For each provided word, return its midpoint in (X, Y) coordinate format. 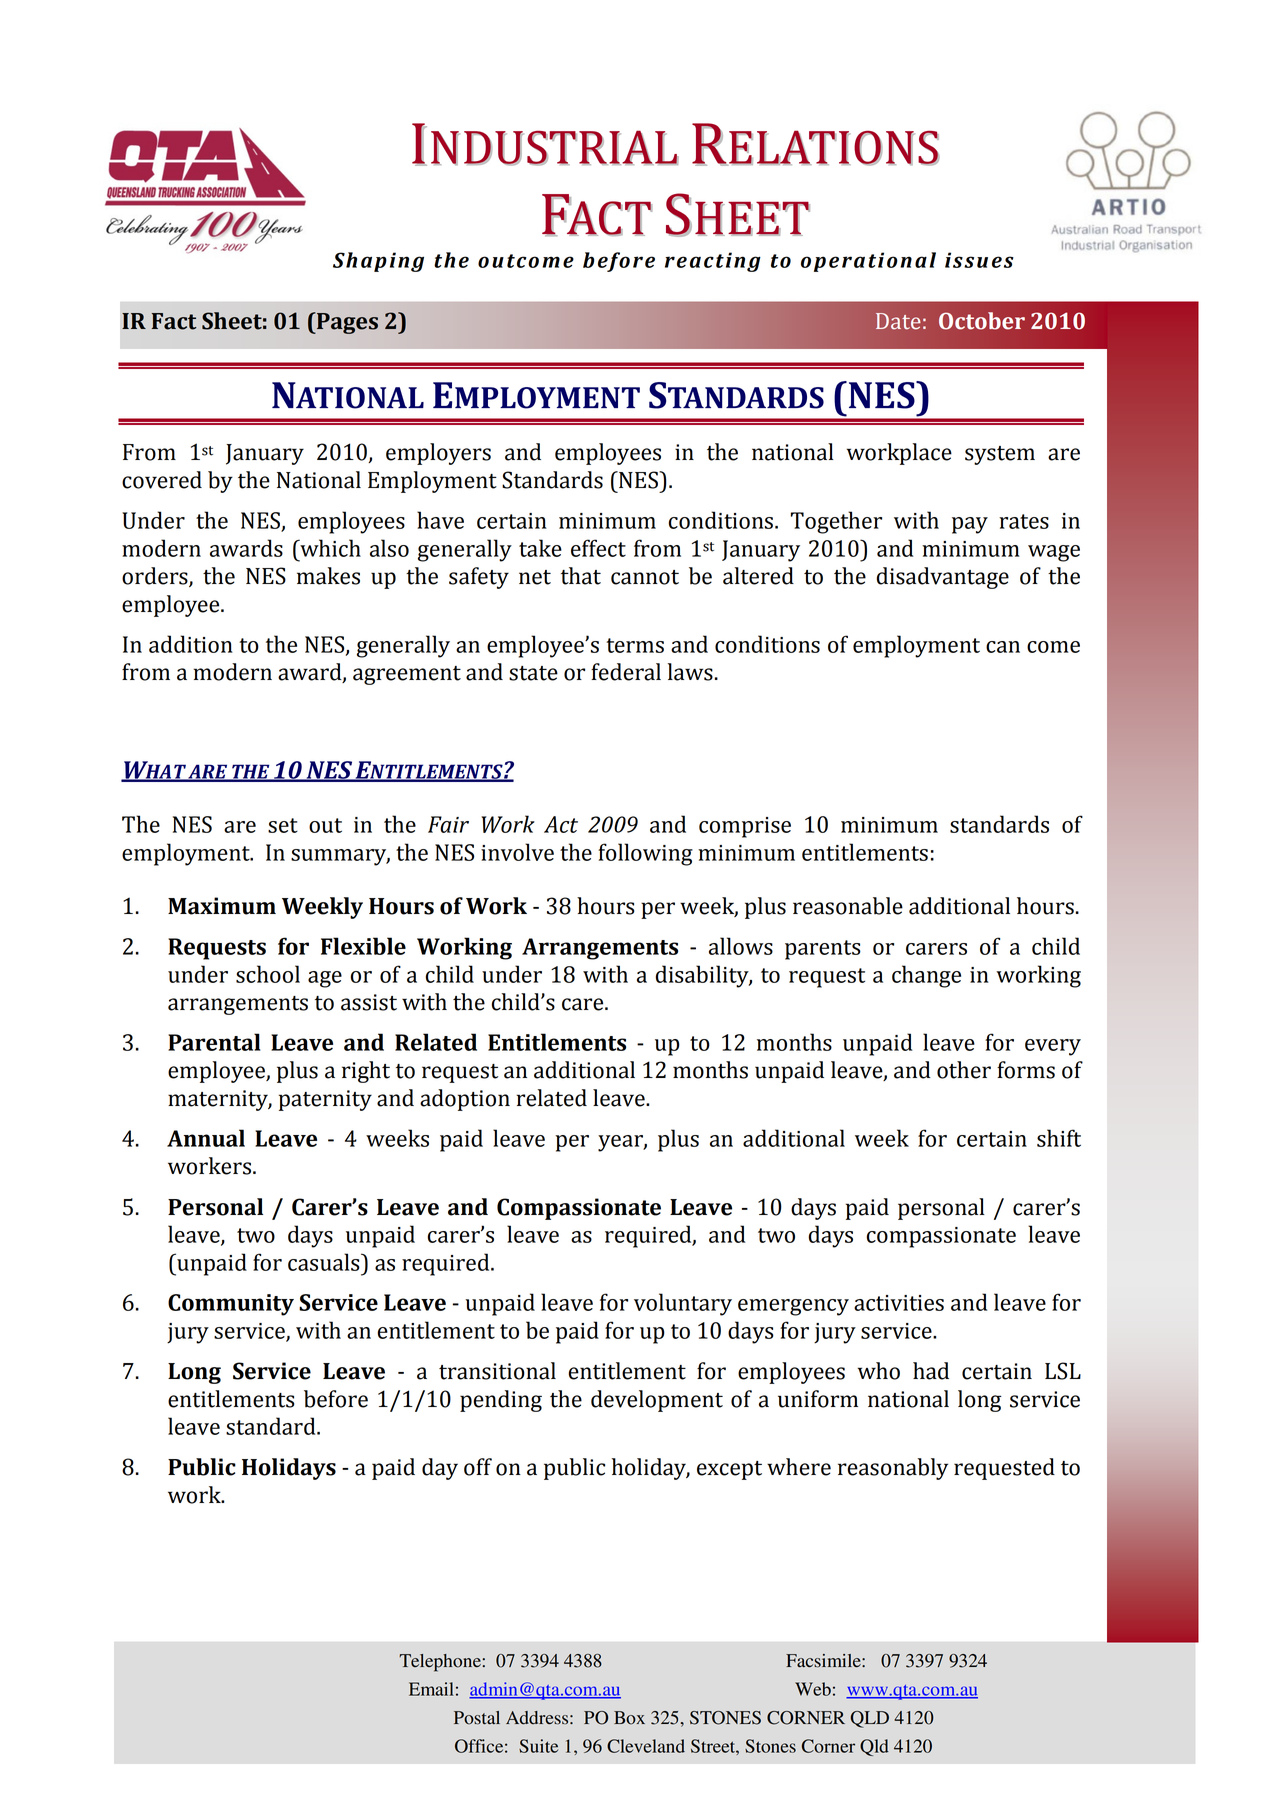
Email (431, 1689)
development (657, 1401)
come (1053, 647)
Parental (214, 1042)
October (982, 321)
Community (231, 1305)
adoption (465, 1100)
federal (626, 672)
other (964, 1070)
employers (438, 454)
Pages (346, 323)
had (931, 1371)
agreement (407, 675)
